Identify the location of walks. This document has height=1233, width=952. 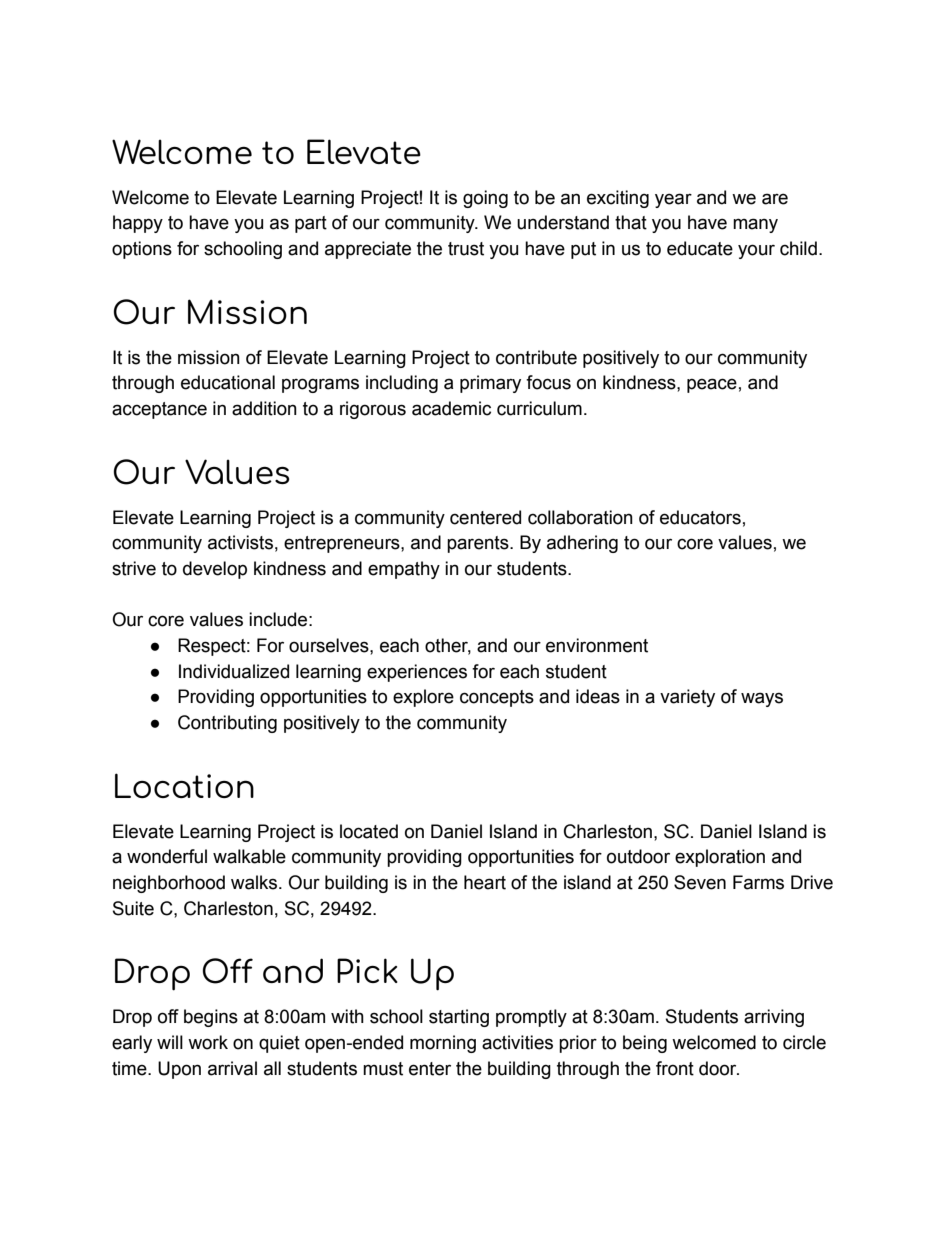
(255, 882).
